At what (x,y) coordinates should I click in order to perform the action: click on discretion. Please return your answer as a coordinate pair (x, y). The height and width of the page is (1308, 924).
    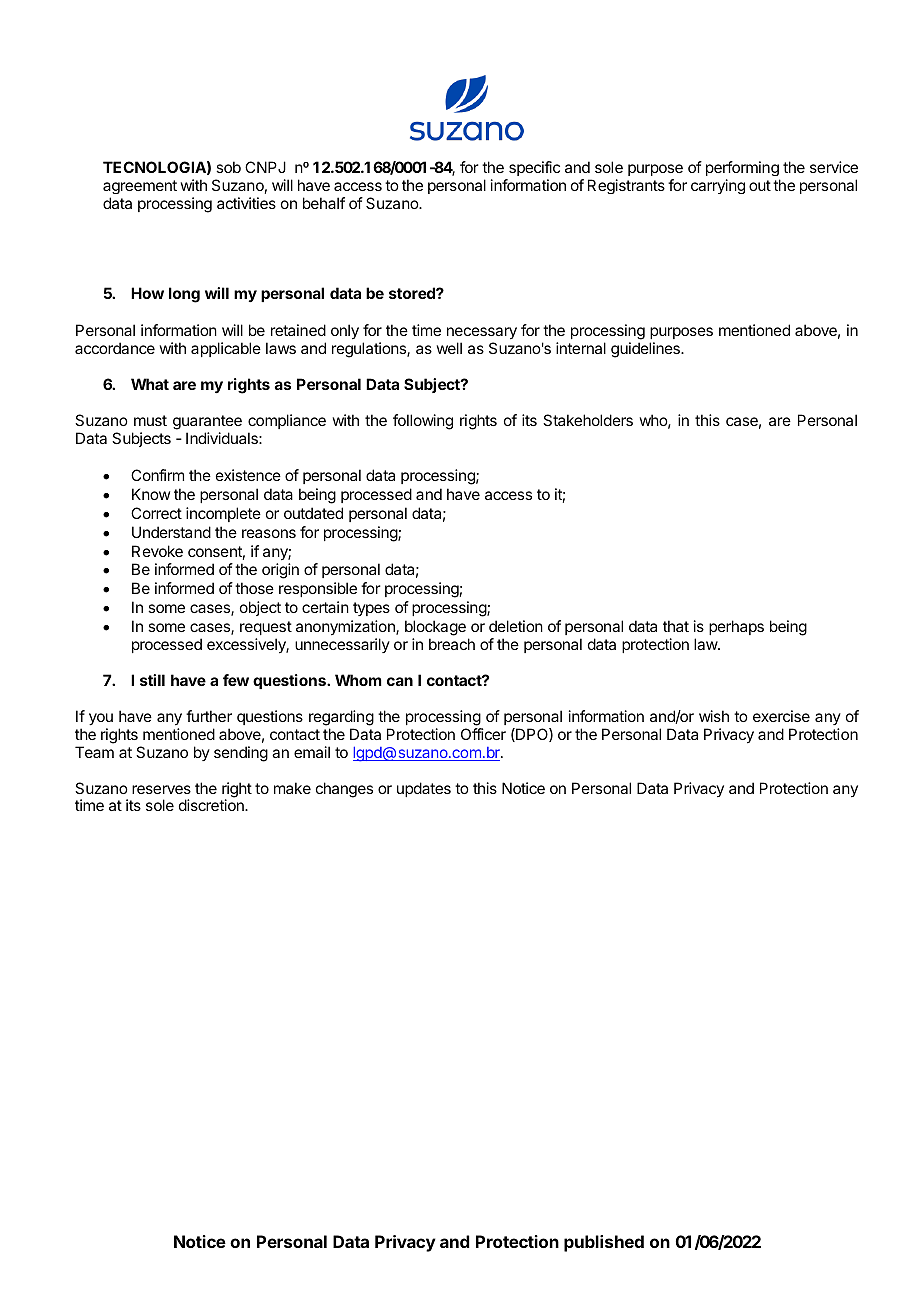
    Looking at the image, I should click on (212, 805).
